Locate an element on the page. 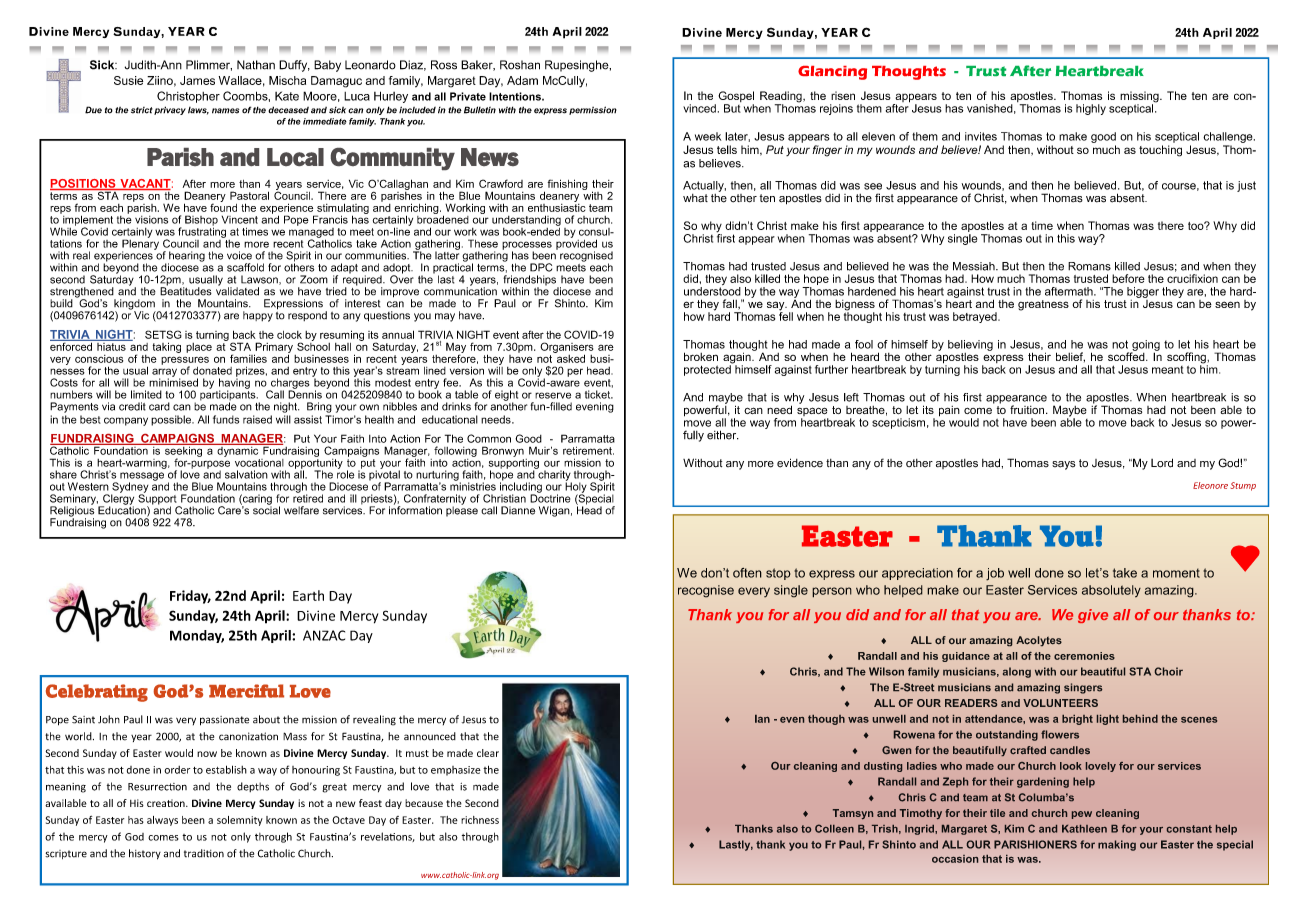 This document has height=924, width=1308. Gospel is located at coordinates (736, 98).
